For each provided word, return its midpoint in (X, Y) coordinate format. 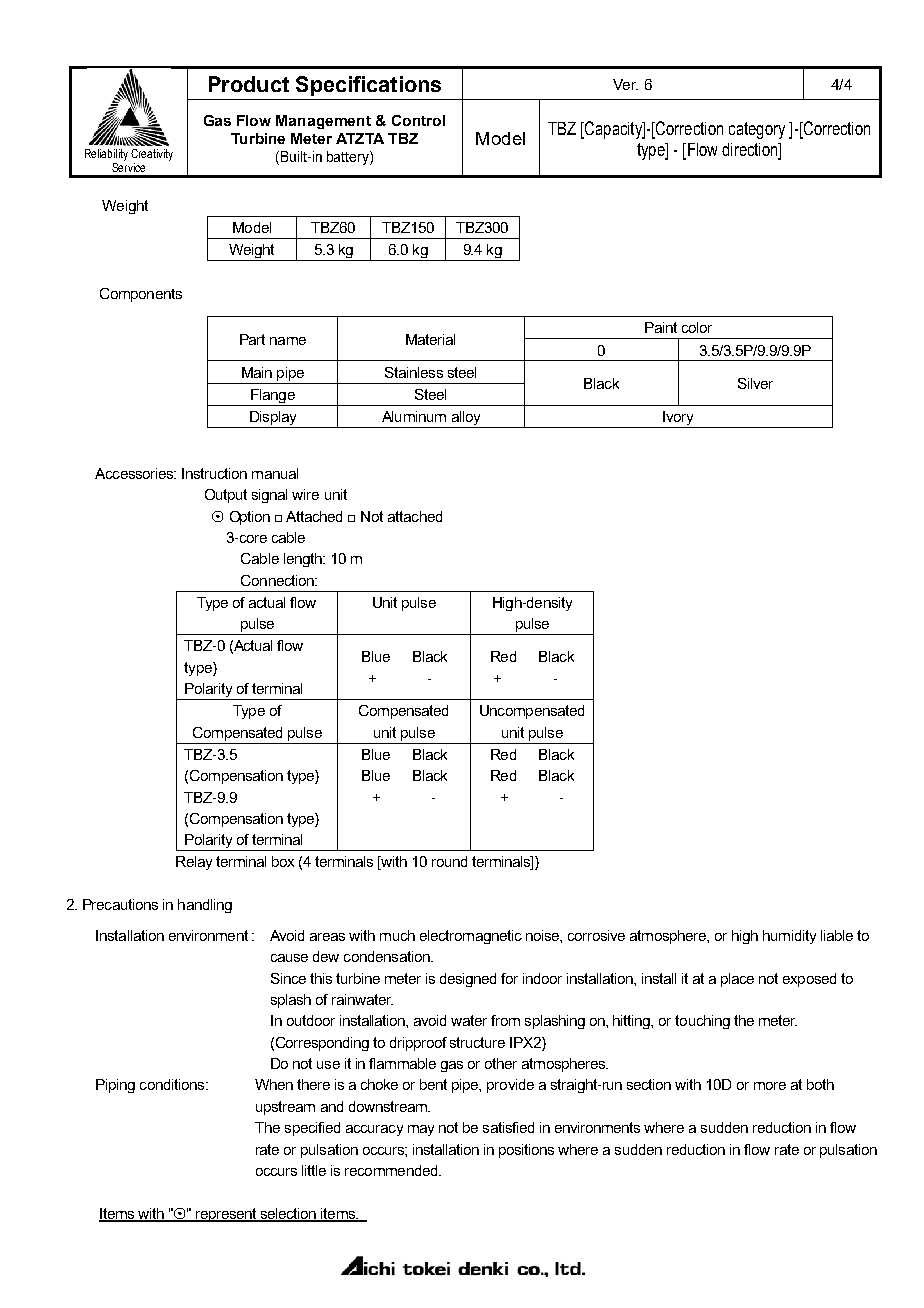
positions (526, 1151)
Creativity (152, 155)
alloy (466, 419)
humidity (789, 937)
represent (226, 1215)
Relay (194, 863)
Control (418, 120)
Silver (755, 383)
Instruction (214, 473)
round (449, 861)
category (757, 130)
